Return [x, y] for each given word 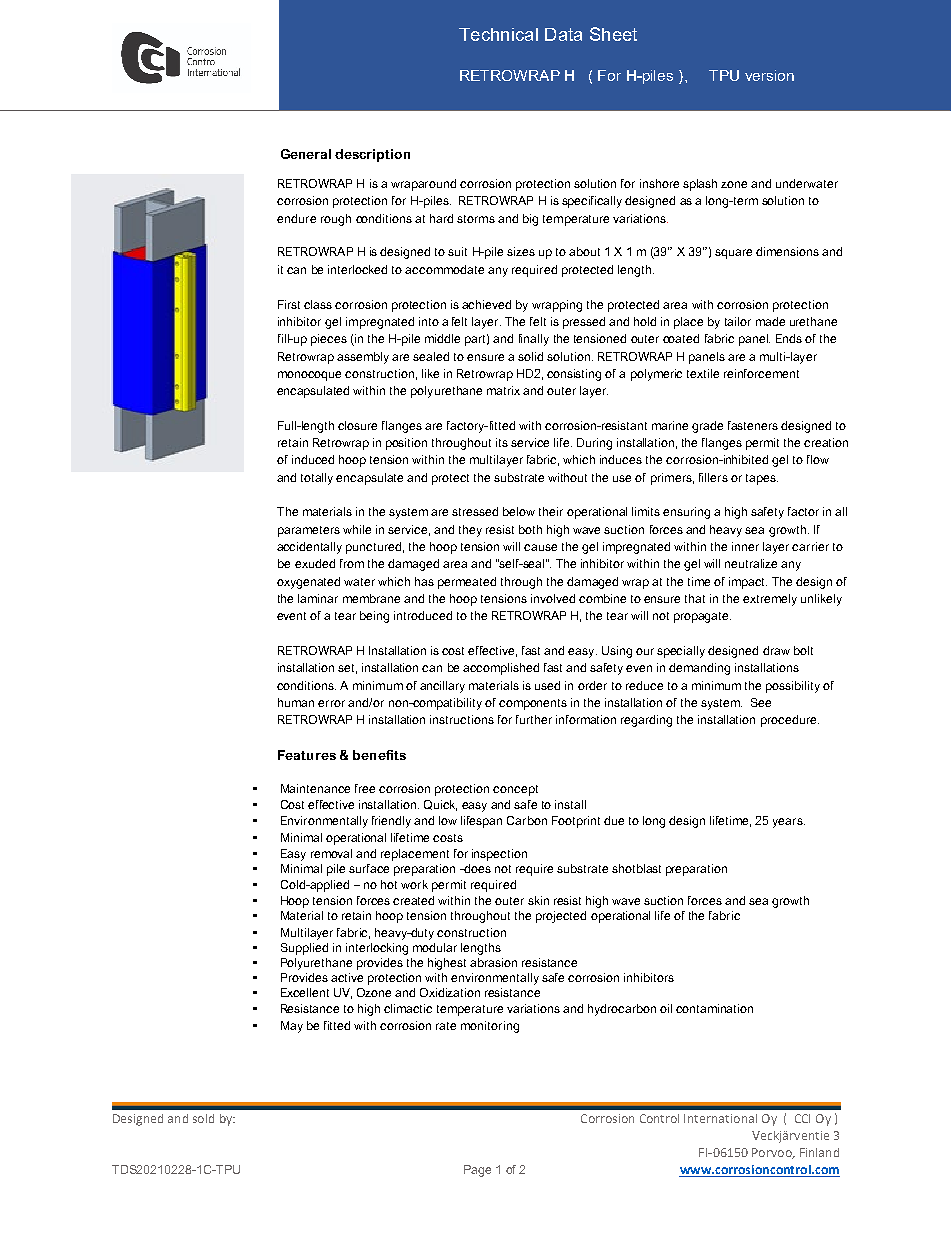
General [306, 154]
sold [203, 1118]
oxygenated [308, 583]
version [769, 75]
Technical [498, 34]
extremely [770, 600]
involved [553, 598]
